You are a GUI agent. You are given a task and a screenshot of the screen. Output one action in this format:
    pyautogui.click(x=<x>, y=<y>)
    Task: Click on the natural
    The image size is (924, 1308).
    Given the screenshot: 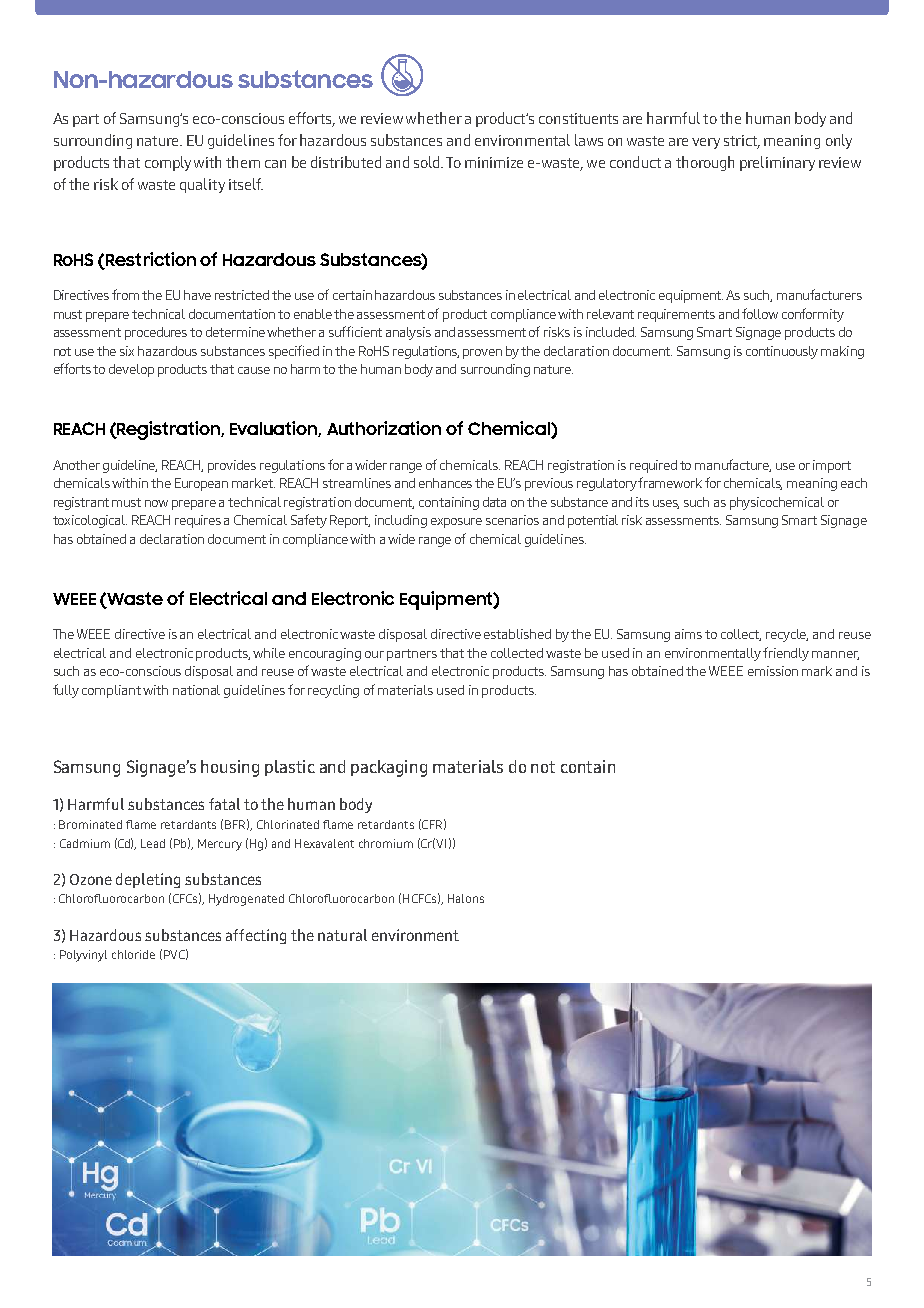 What is the action you would take?
    pyautogui.click(x=342, y=935)
